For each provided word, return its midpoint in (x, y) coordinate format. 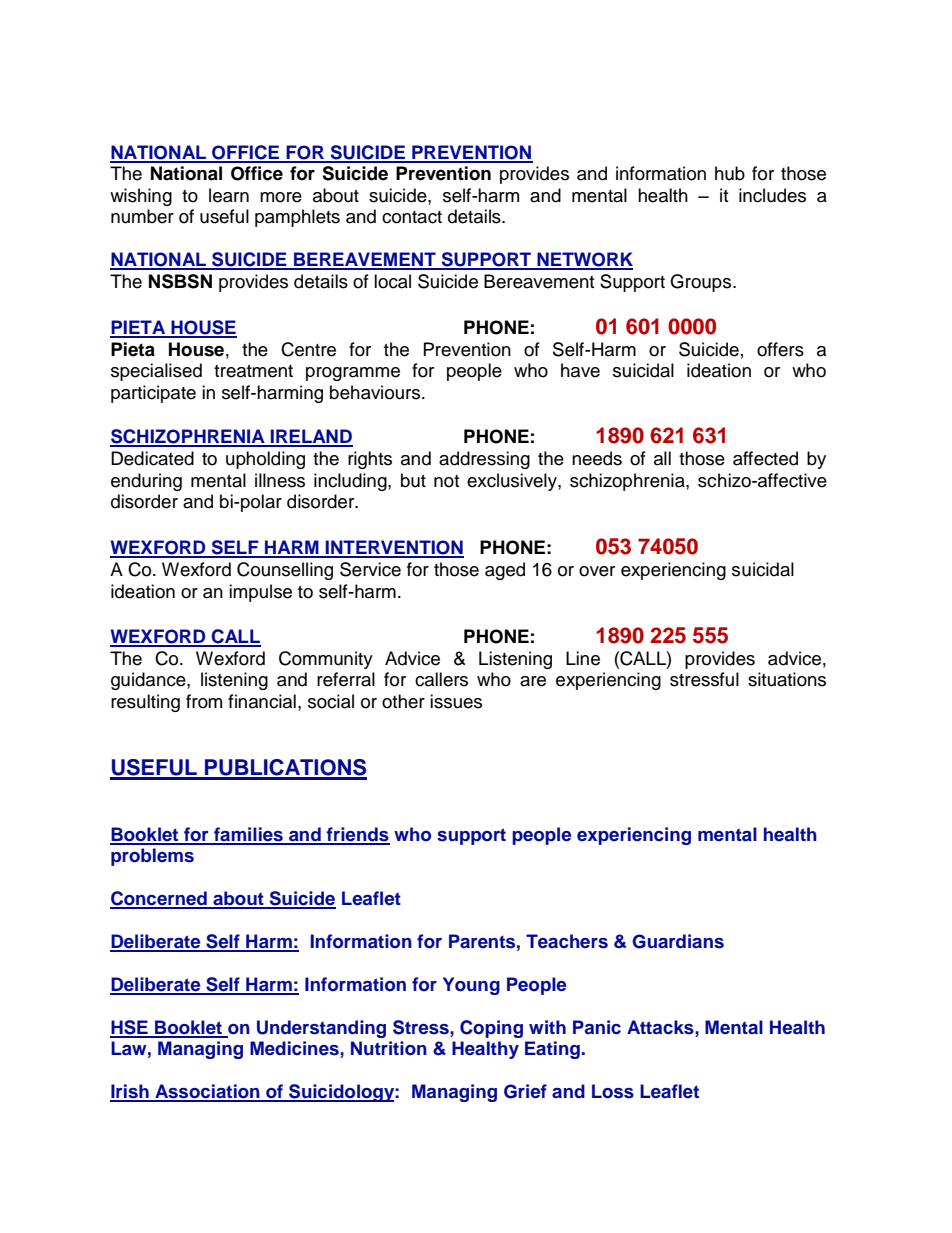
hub (730, 173)
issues (456, 701)
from (204, 701)
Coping (491, 1029)
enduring (146, 482)
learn (229, 195)
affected (765, 458)
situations (787, 679)
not (446, 481)
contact (412, 217)
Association (207, 1092)
